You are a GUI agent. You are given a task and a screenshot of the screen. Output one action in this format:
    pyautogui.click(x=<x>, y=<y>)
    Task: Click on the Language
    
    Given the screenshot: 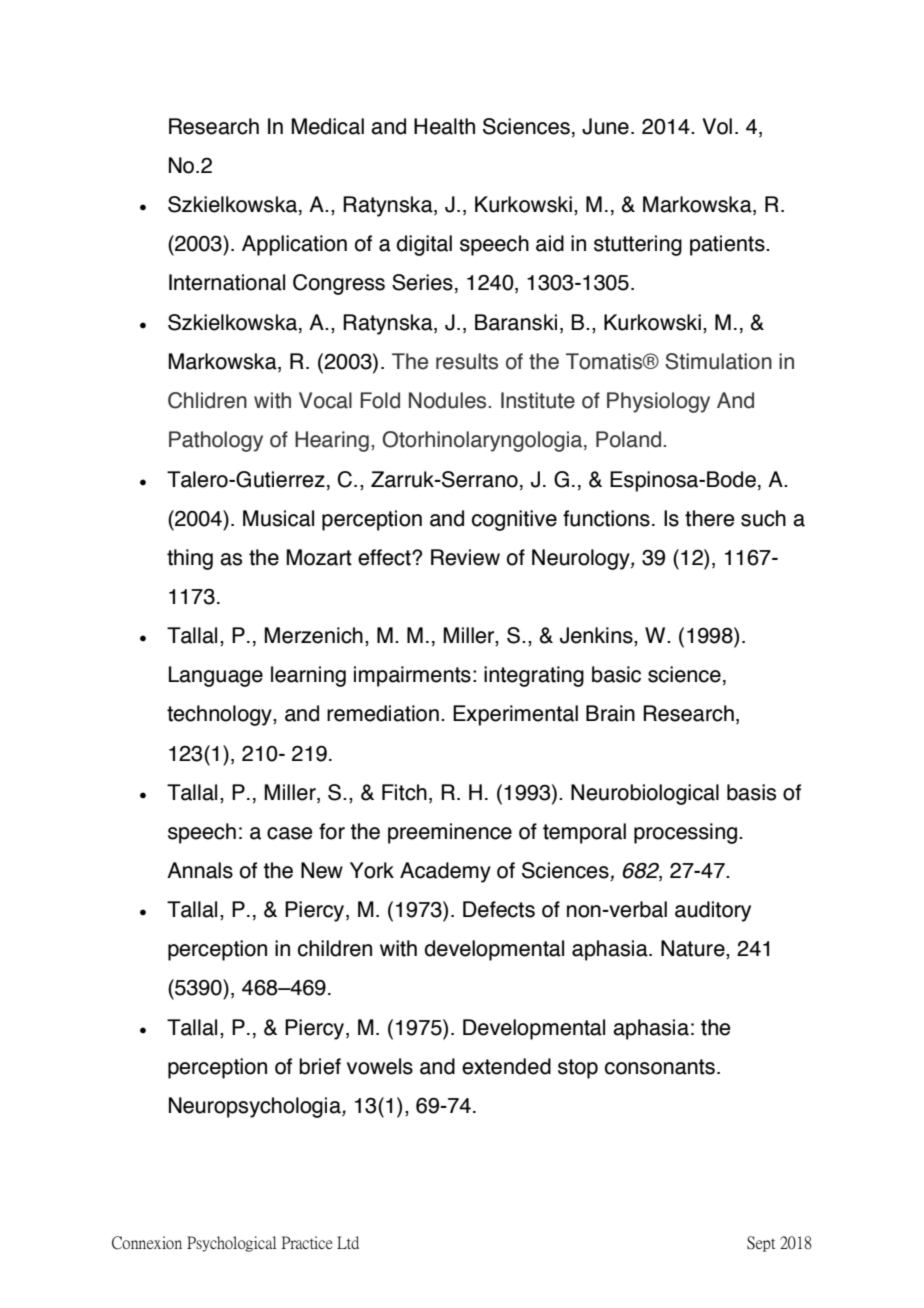 What is the action you would take?
    pyautogui.click(x=216, y=676)
